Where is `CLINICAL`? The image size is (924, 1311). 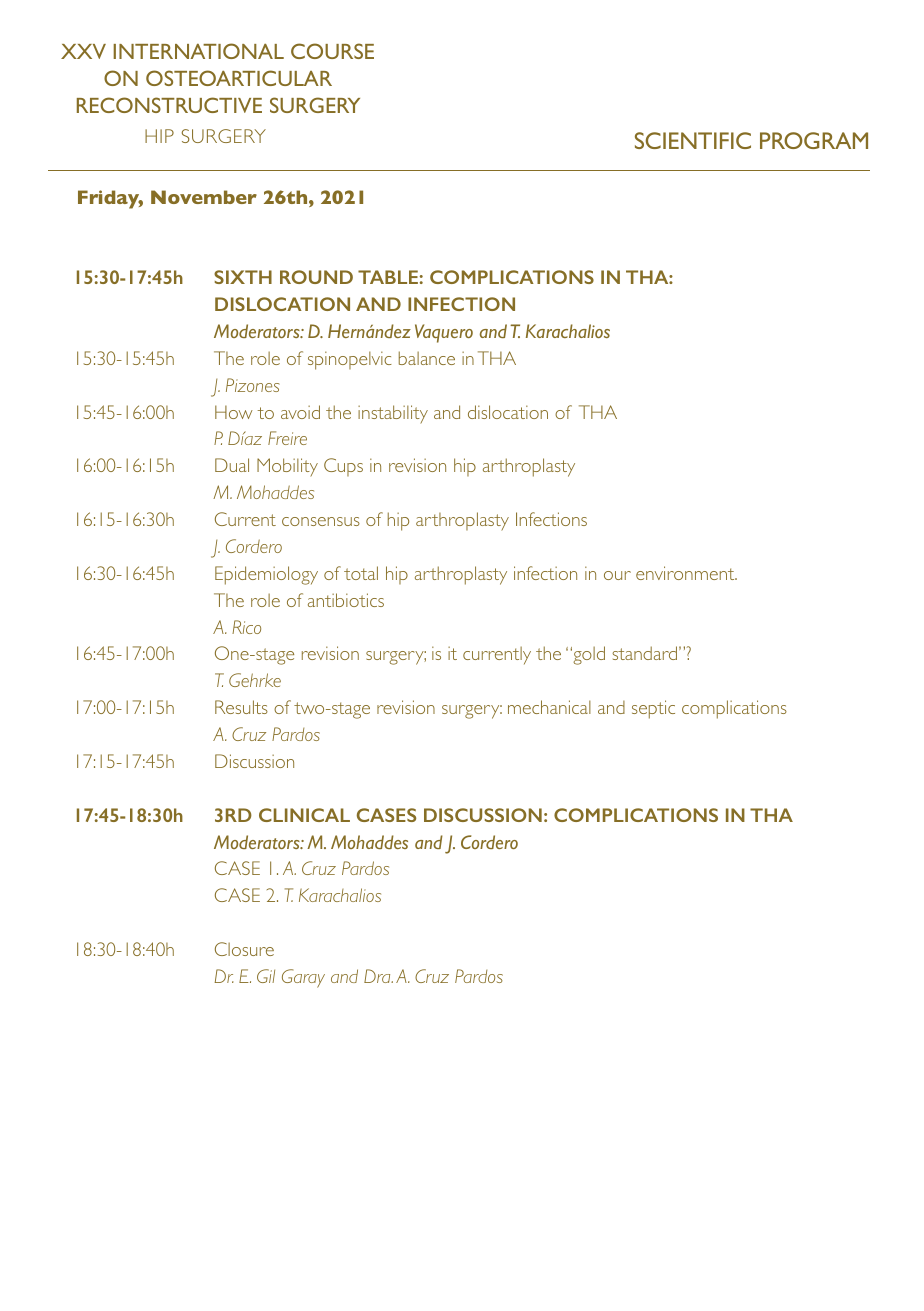
CLINICAL is located at coordinates (304, 815).
